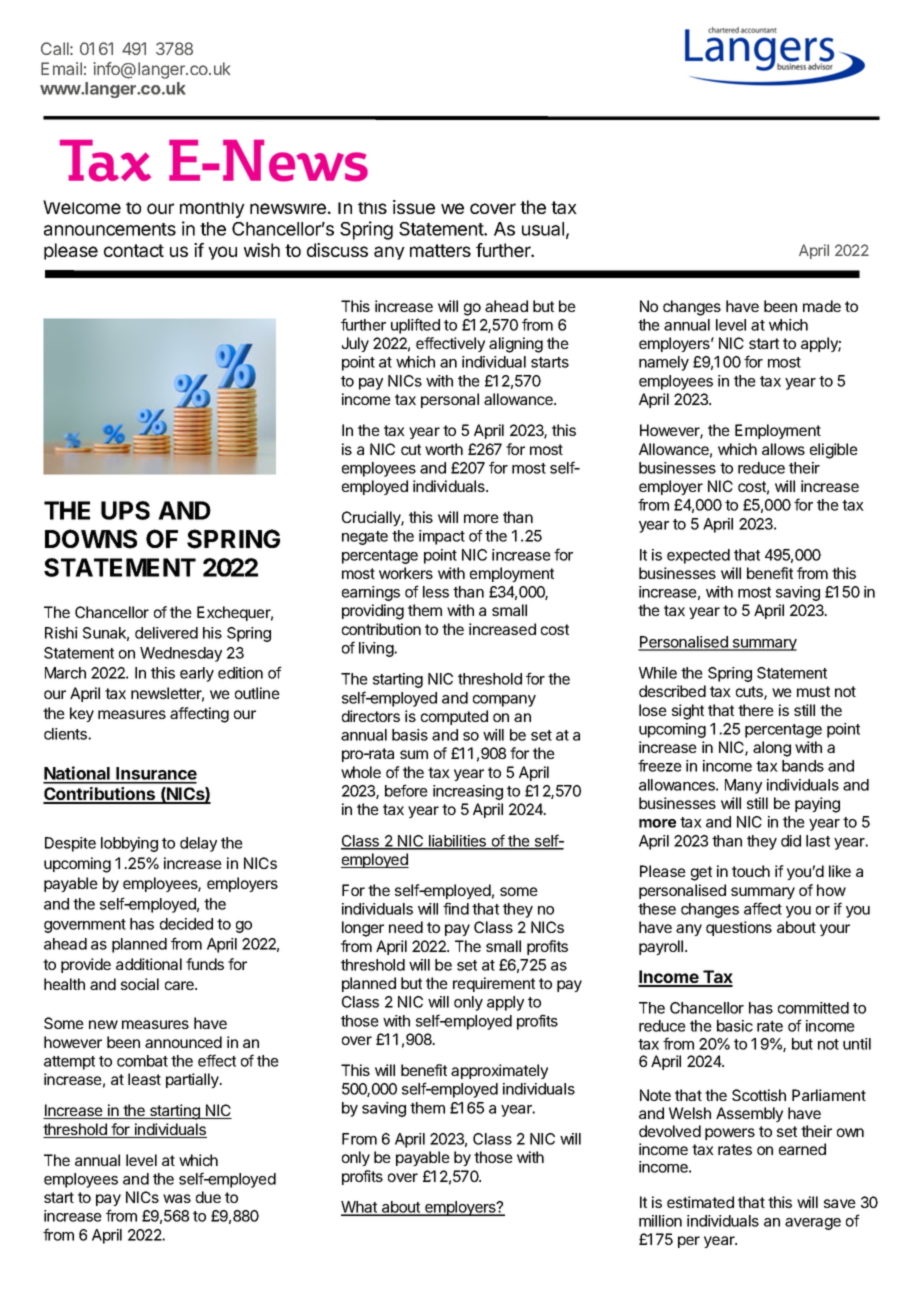 Image resolution: width=924 pixels, height=1308 pixels. I want to click on did, so click(791, 841).
